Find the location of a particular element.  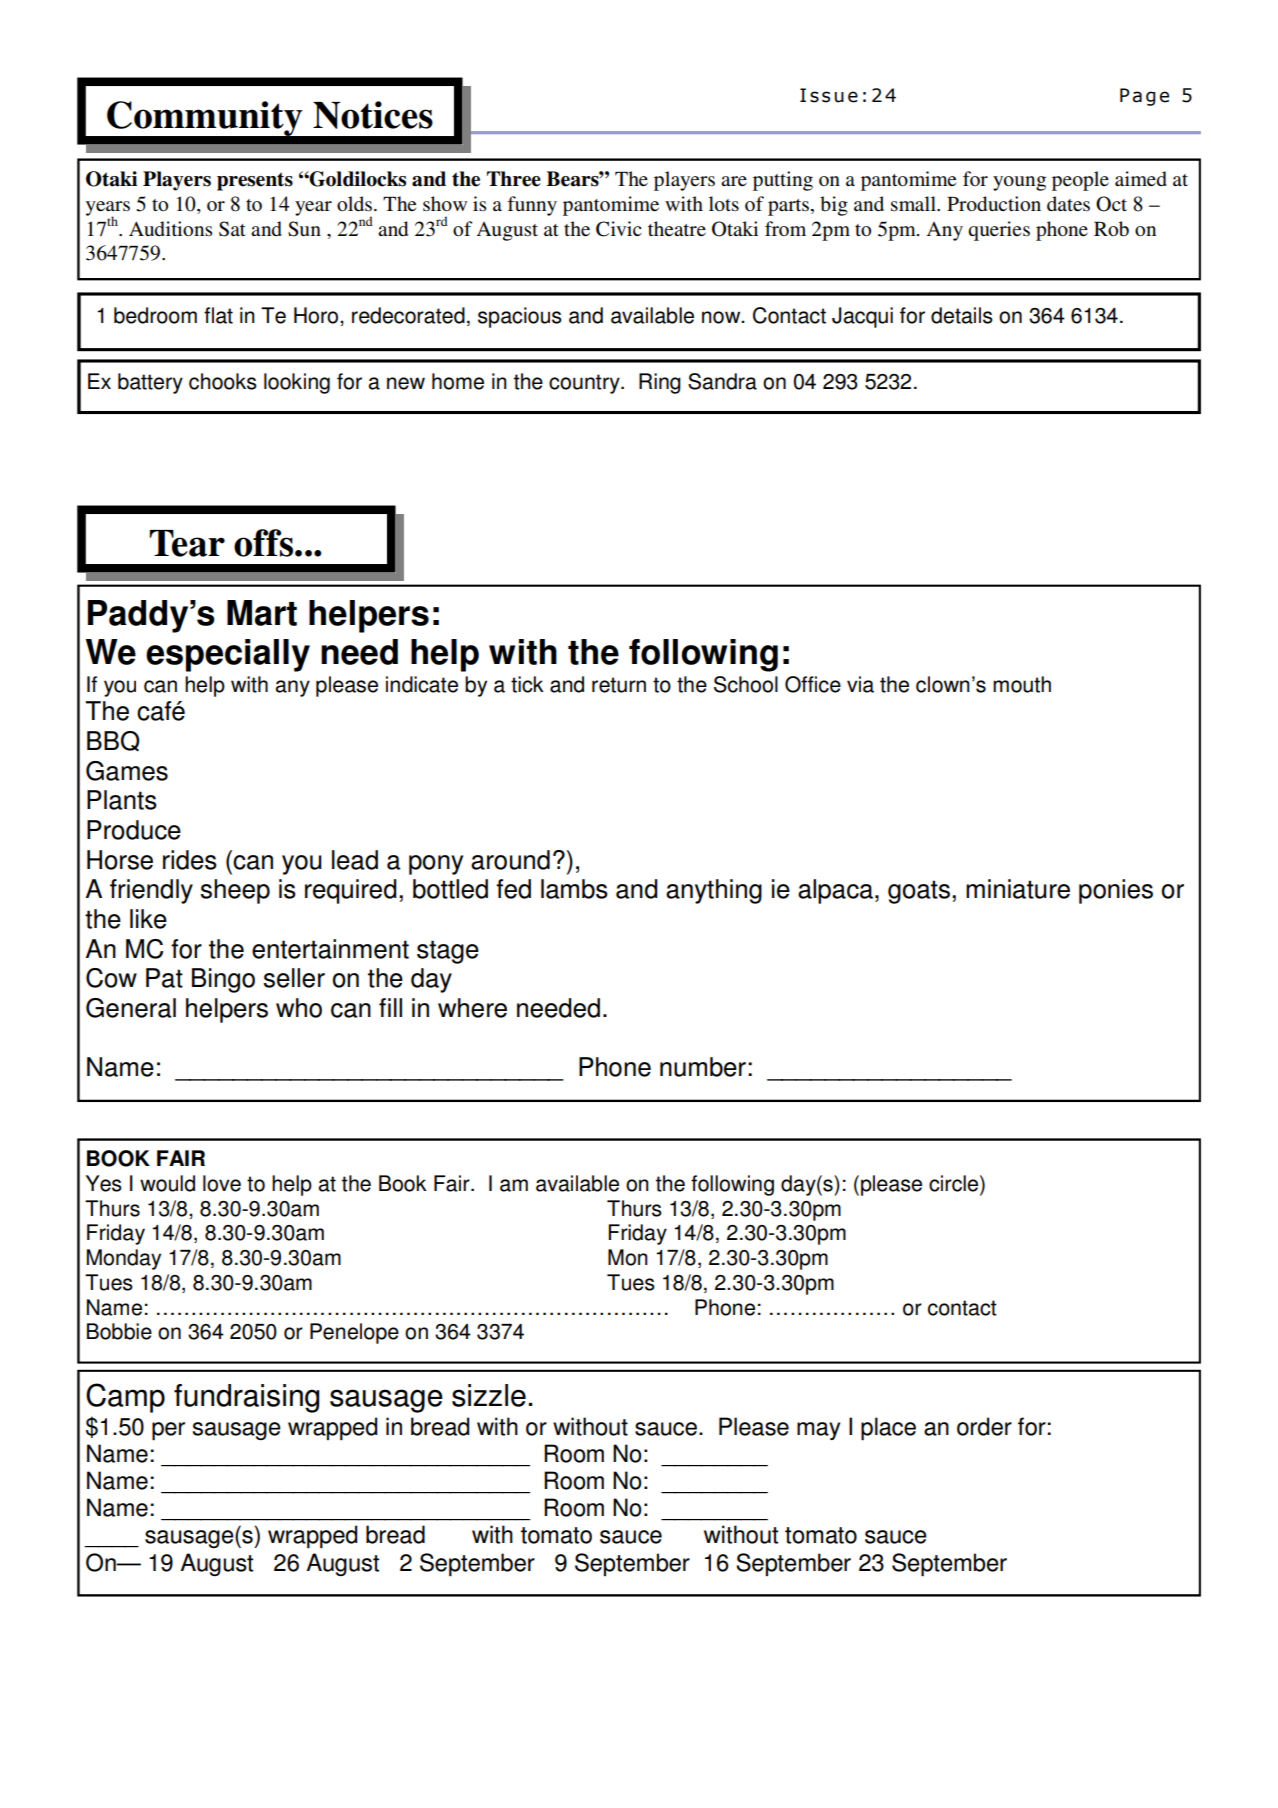

return is located at coordinates (619, 685).
